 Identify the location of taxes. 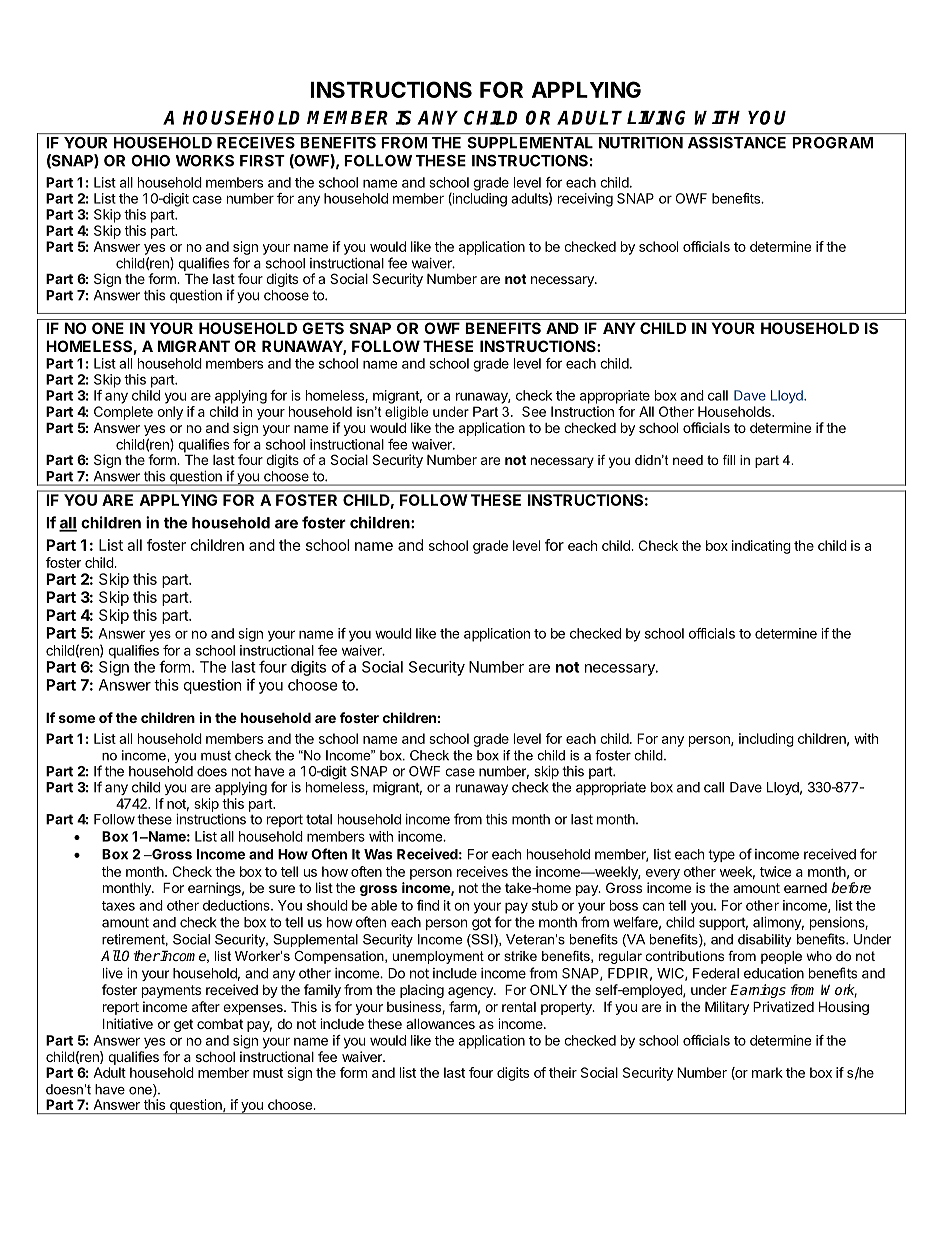
(118, 906).
